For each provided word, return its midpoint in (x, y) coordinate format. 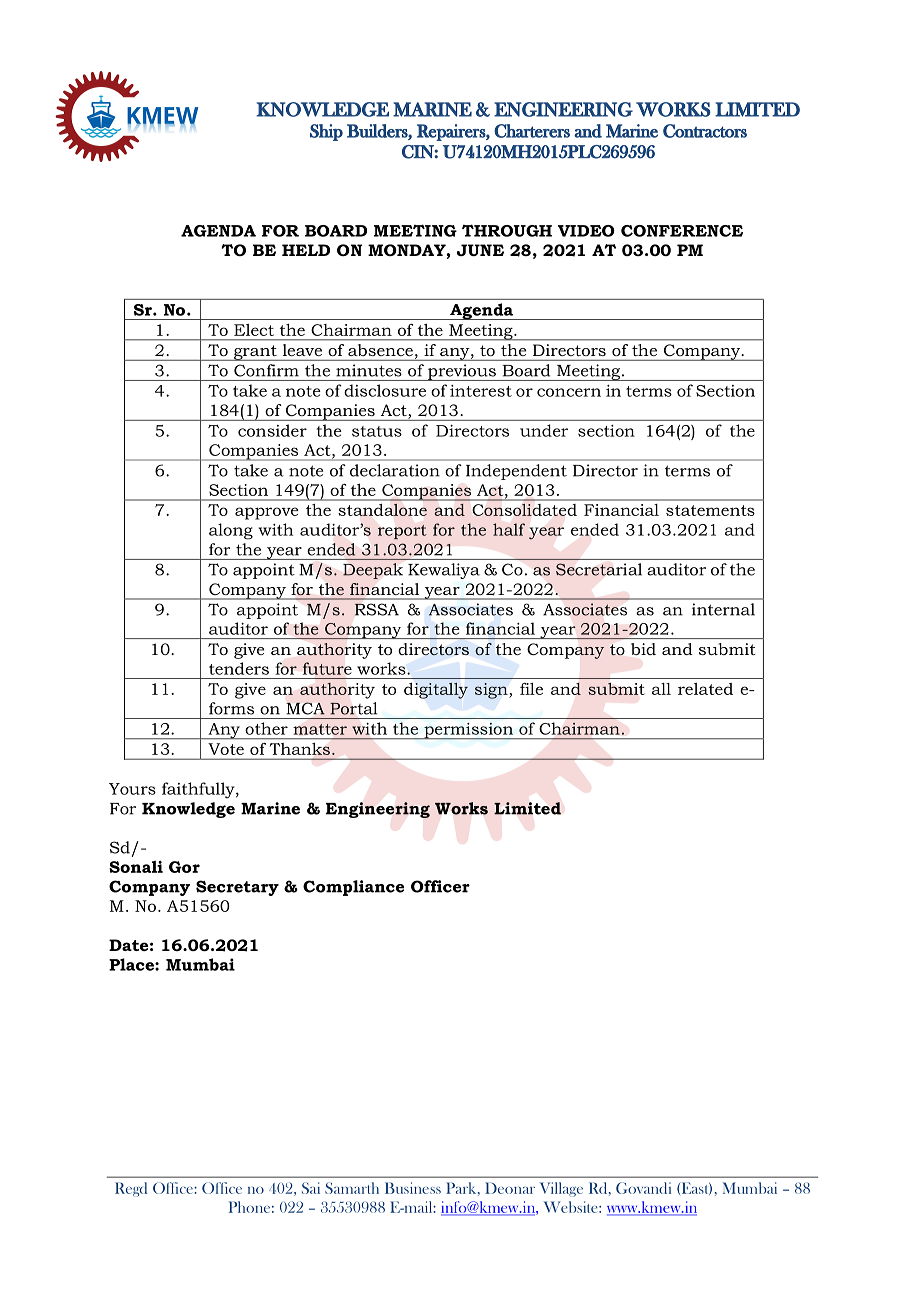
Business (413, 1188)
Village (561, 1189)
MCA (306, 708)
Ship (326, 132)
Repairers (452, 132)
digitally (436, 691)
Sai (311, 1188)
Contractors (705, 131)
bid (643, 649)
